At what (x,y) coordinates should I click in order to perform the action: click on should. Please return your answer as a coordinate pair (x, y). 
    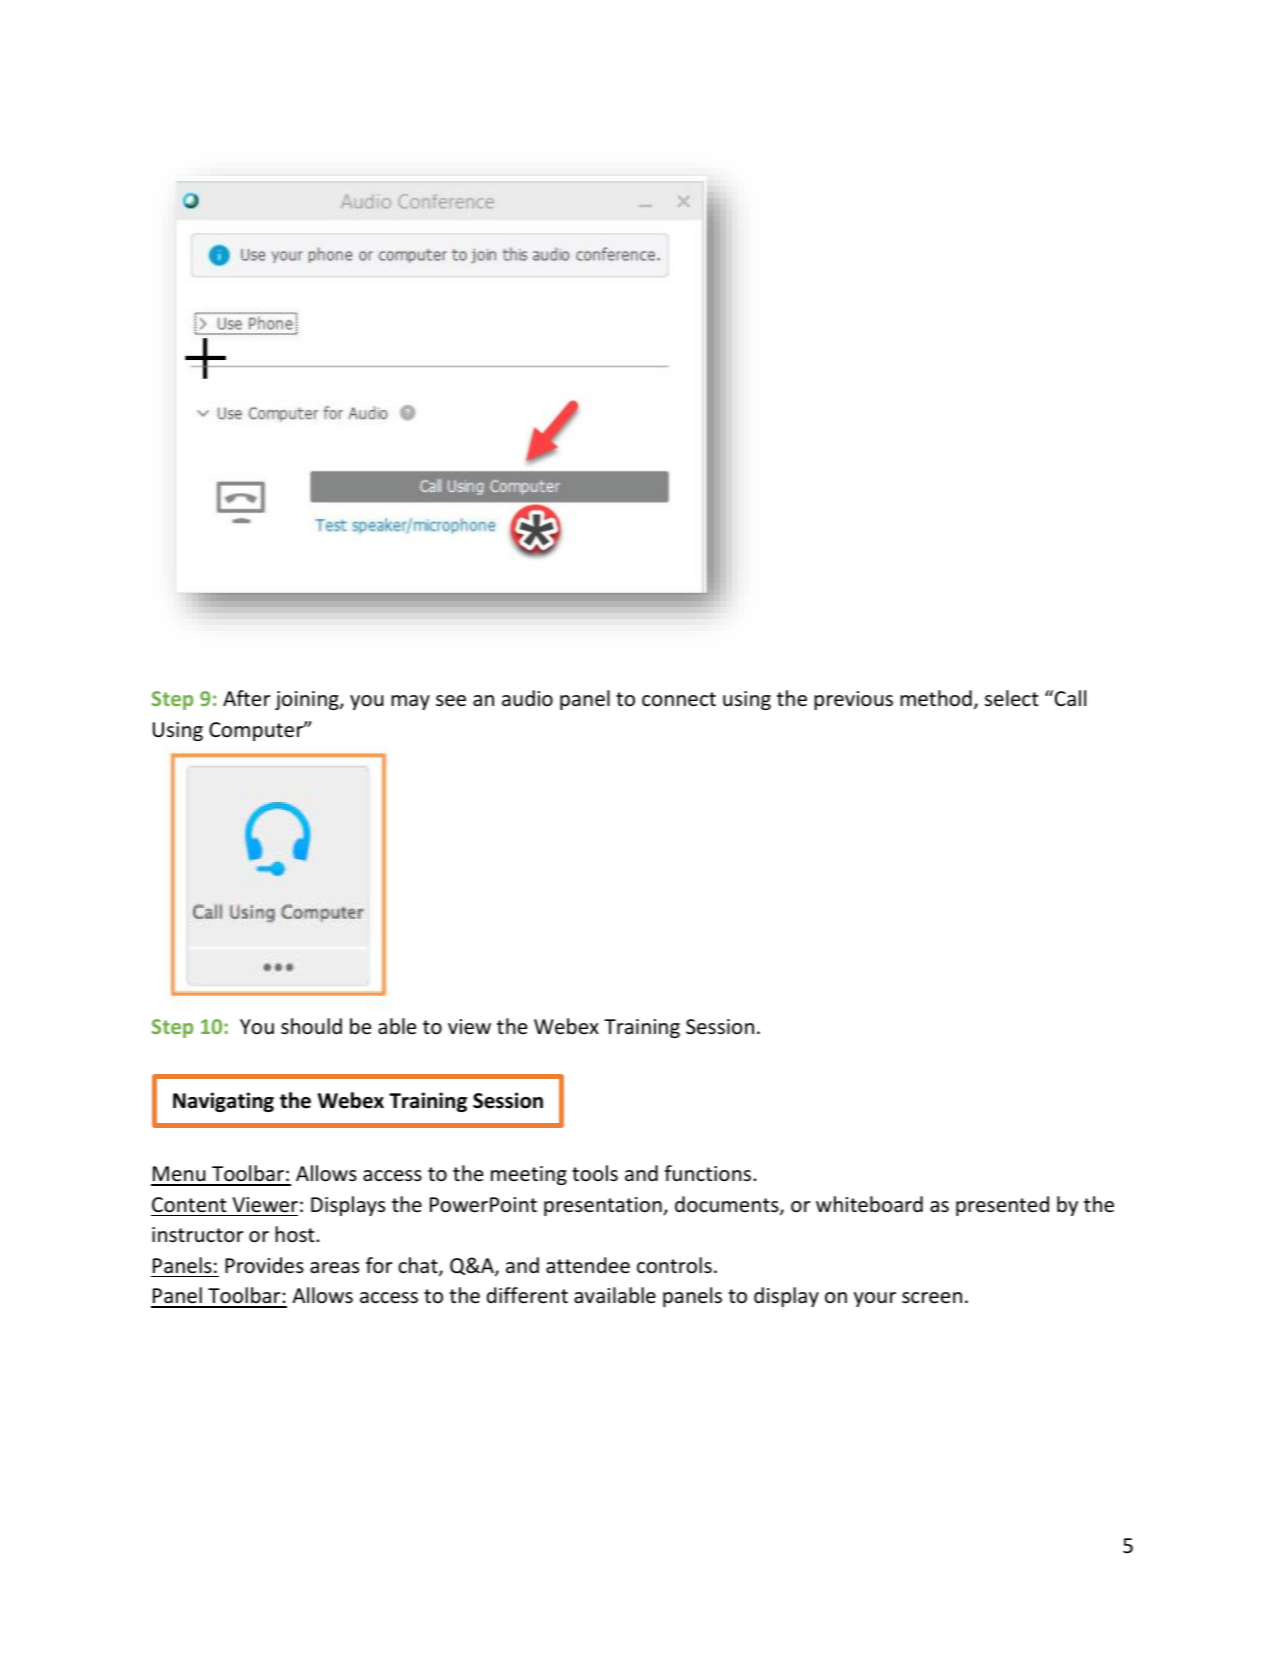
    Looking at the image, I should click on (311, 1026).
